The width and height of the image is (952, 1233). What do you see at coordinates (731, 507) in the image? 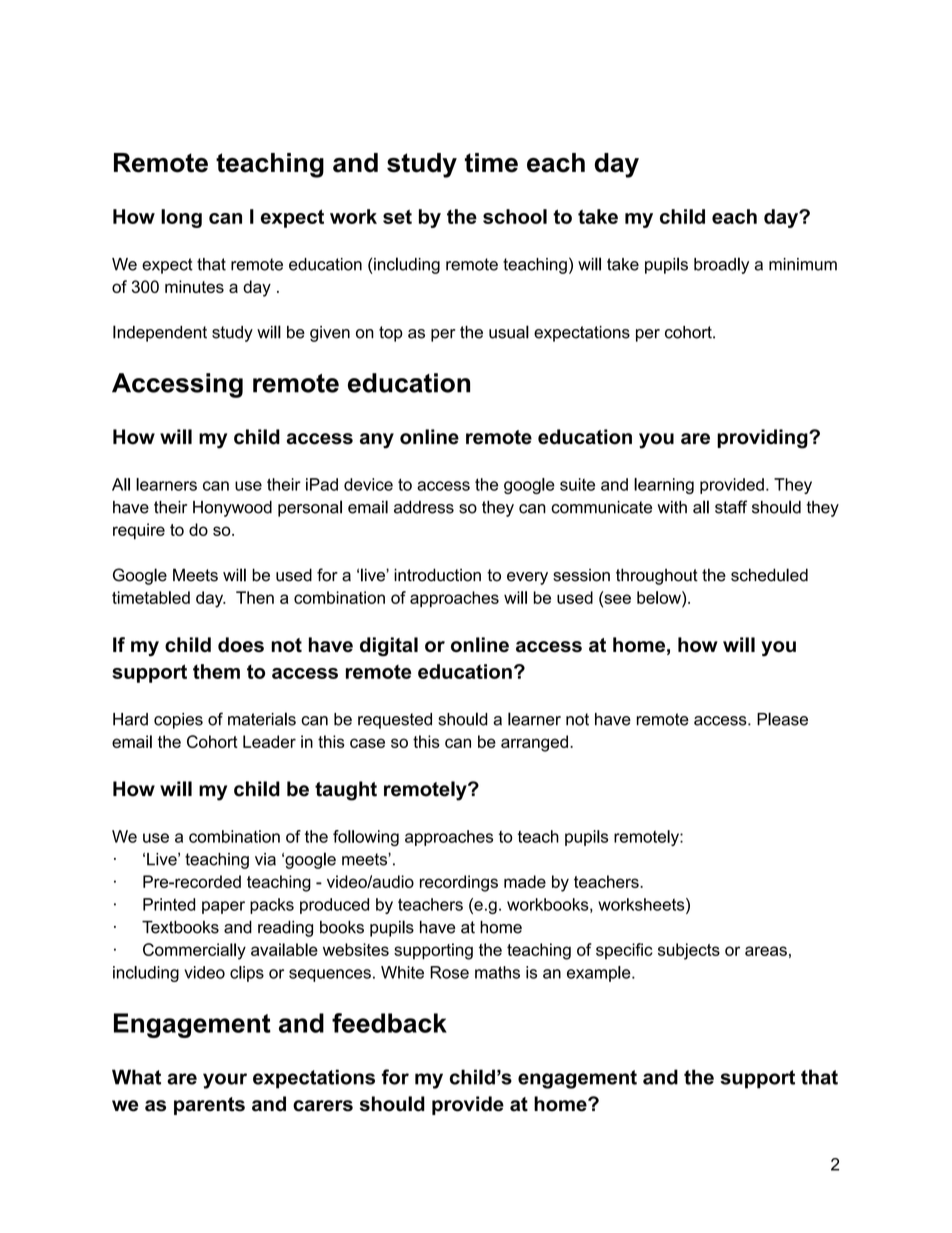
I see `staff` at bounding box center [731, 507].
